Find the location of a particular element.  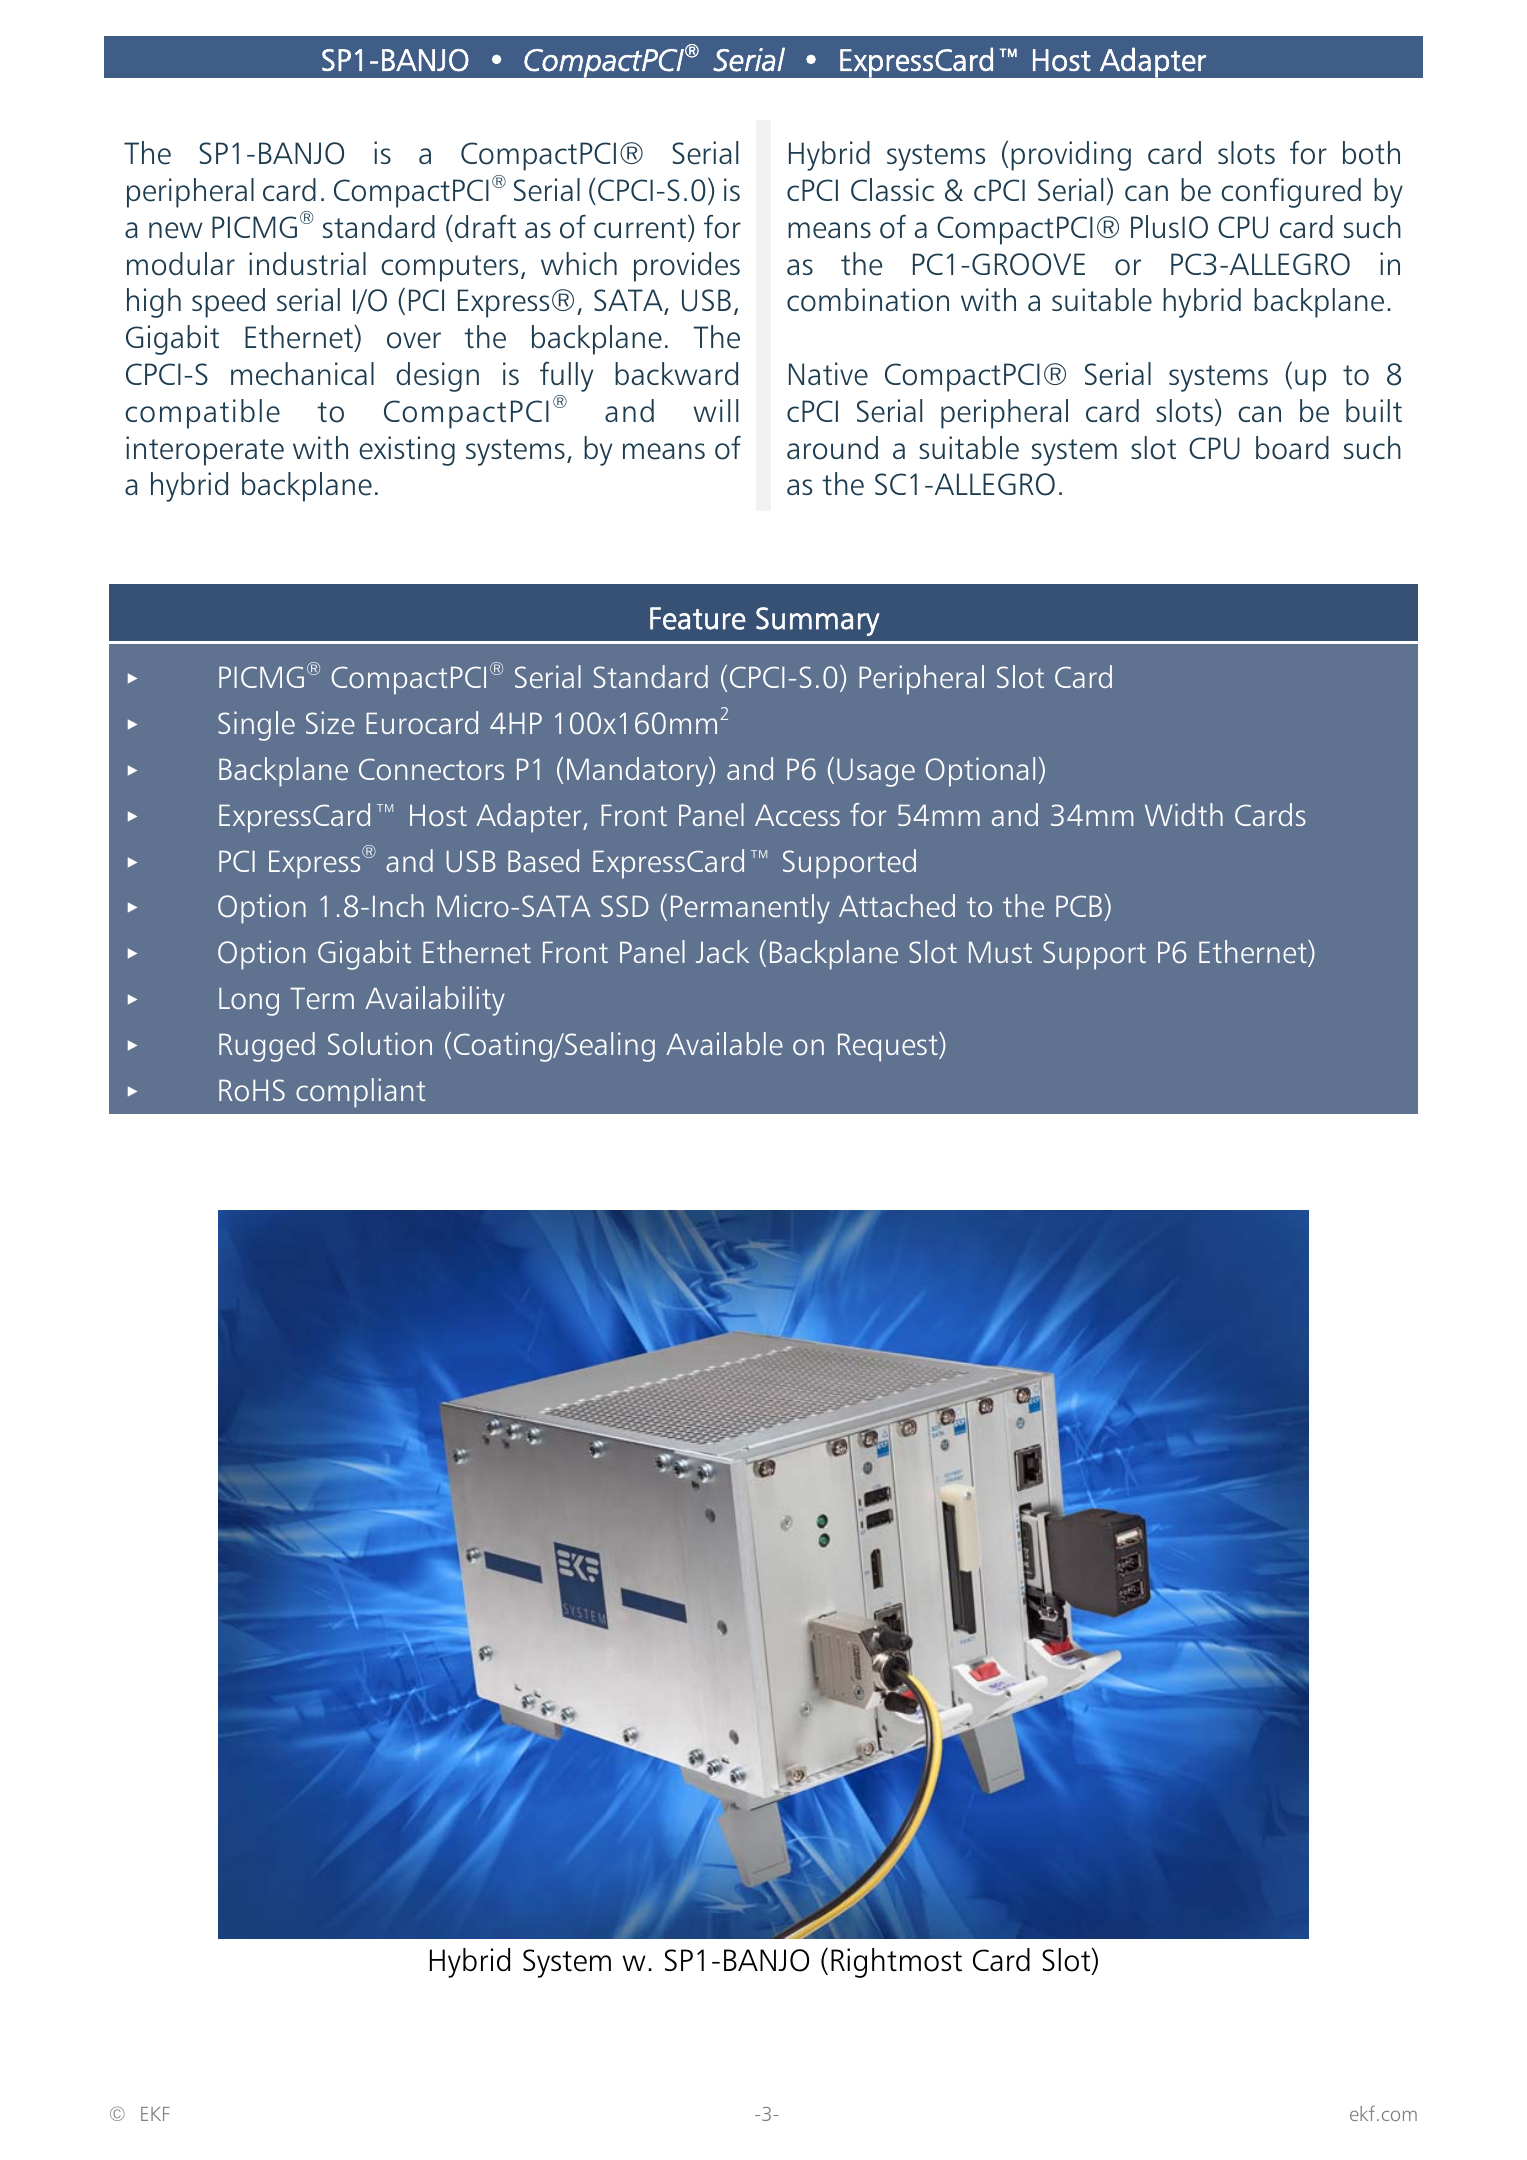

compliant is located at coordinates (360, 1093).
